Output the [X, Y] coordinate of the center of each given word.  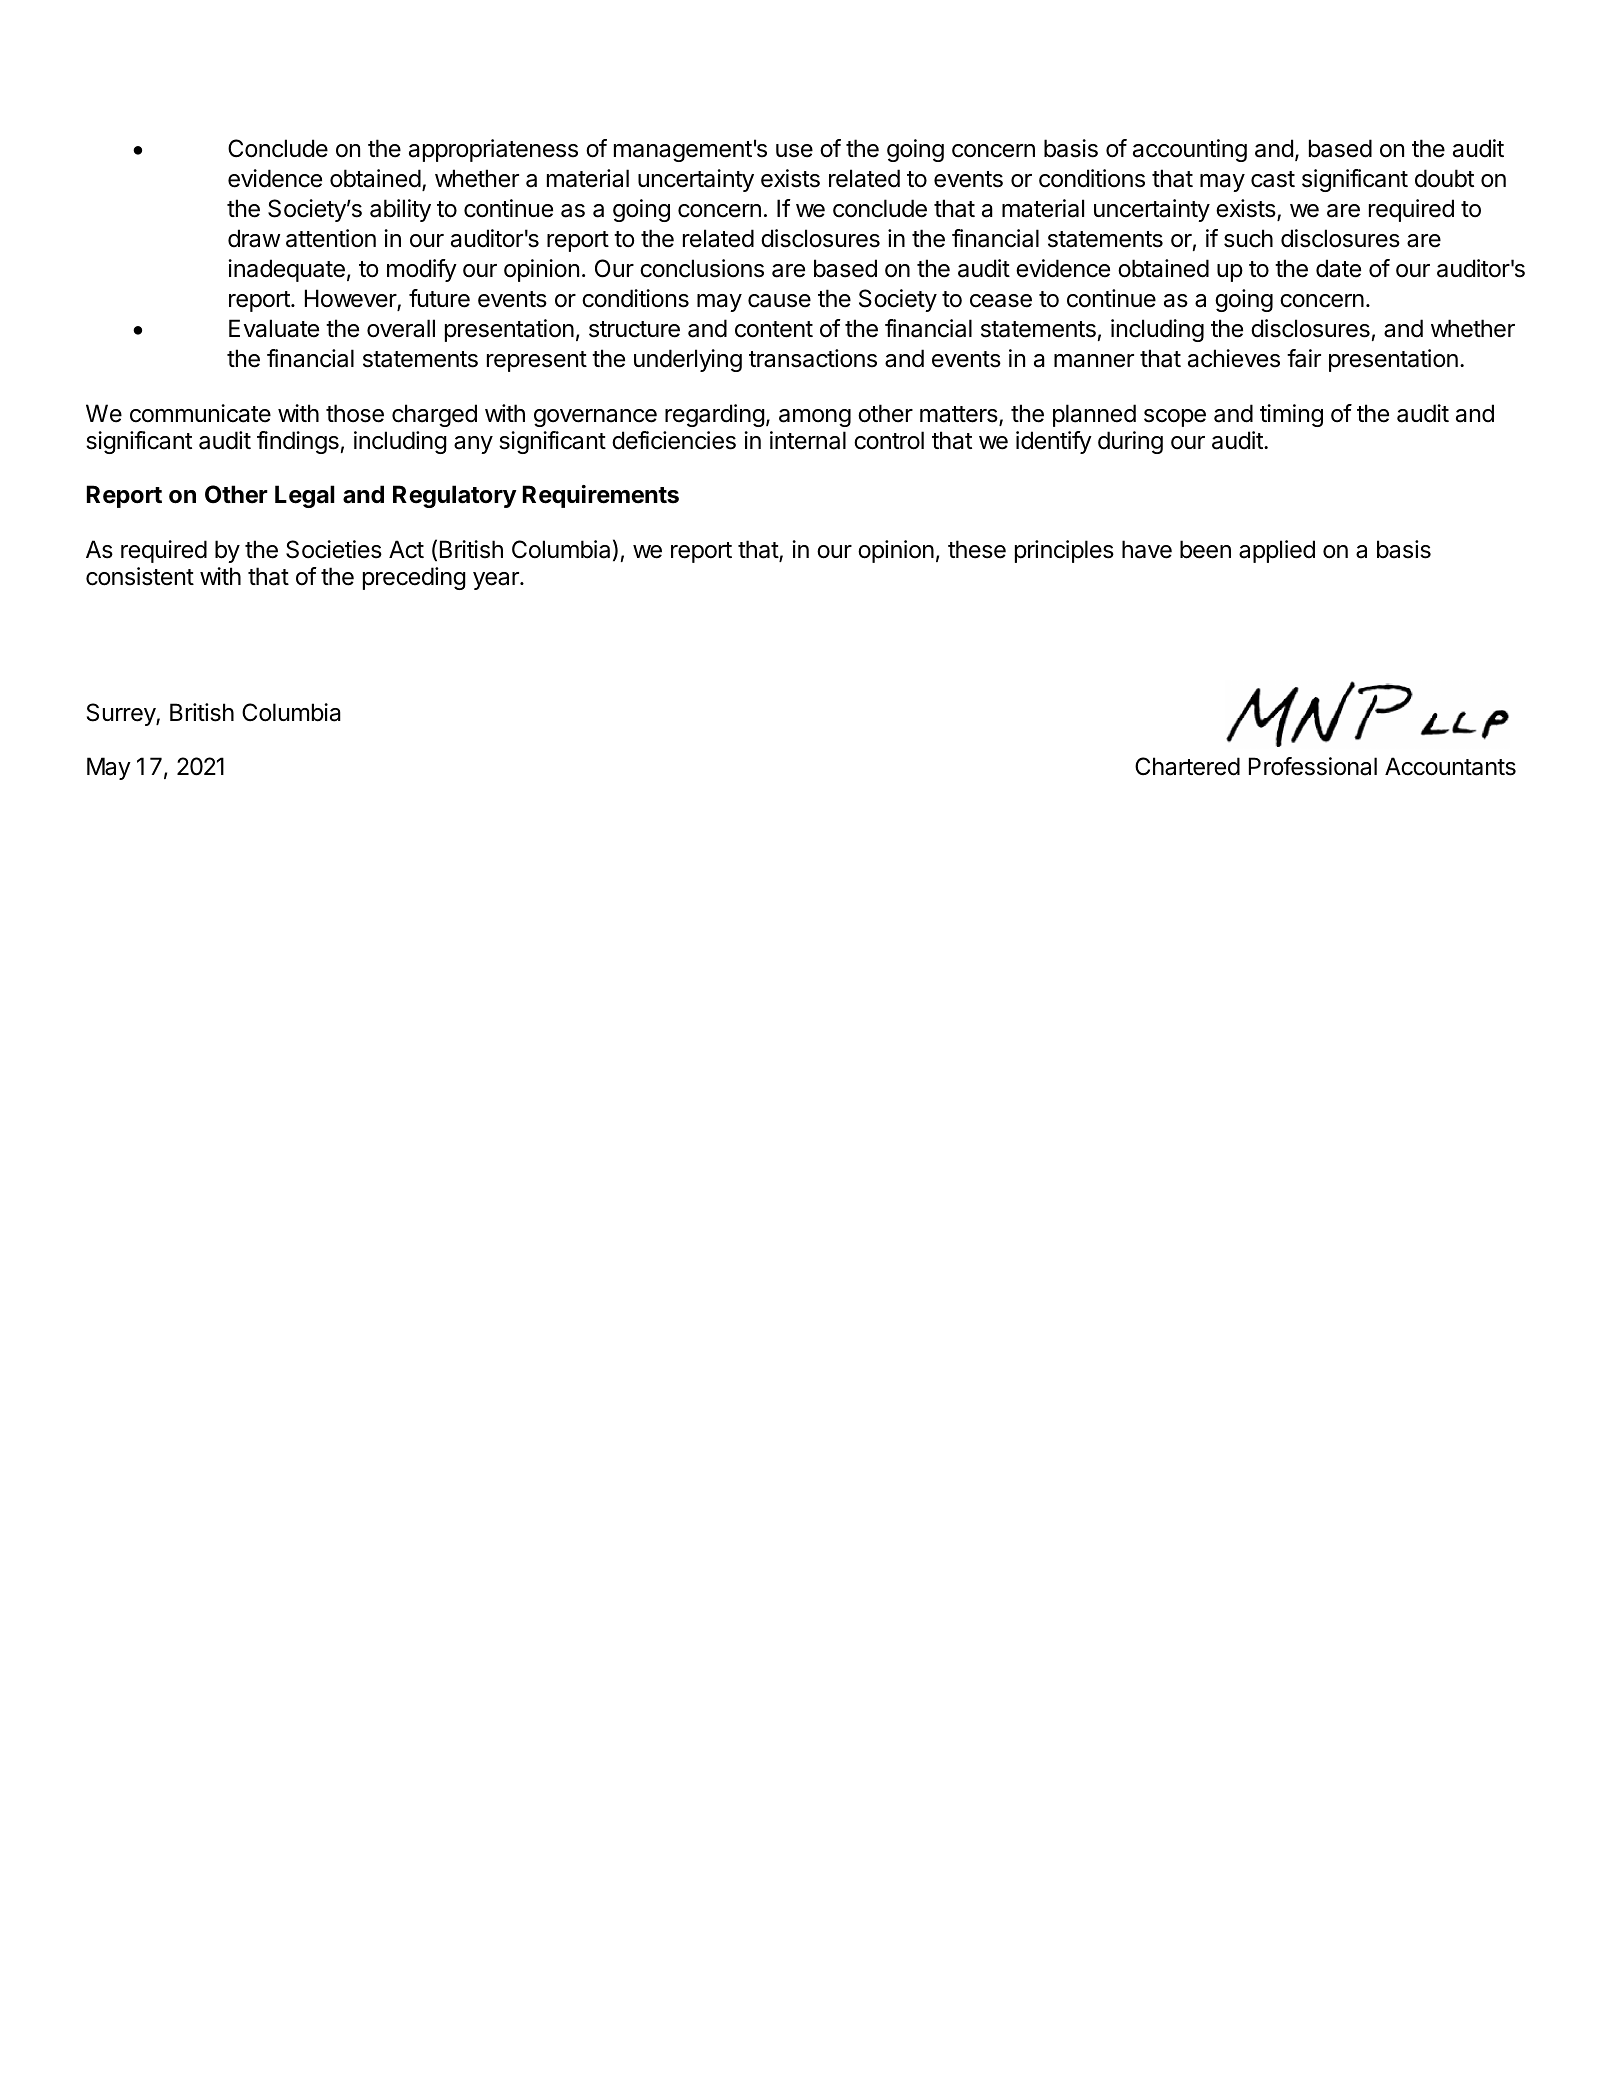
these [977, 549]
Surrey [122, 714]
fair [1304, 358]
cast [1273, 179]
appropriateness [493, 150]
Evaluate [274, 328]
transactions [813, 358]
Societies [334, 549]
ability [400, 210]
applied [1277, 551]
